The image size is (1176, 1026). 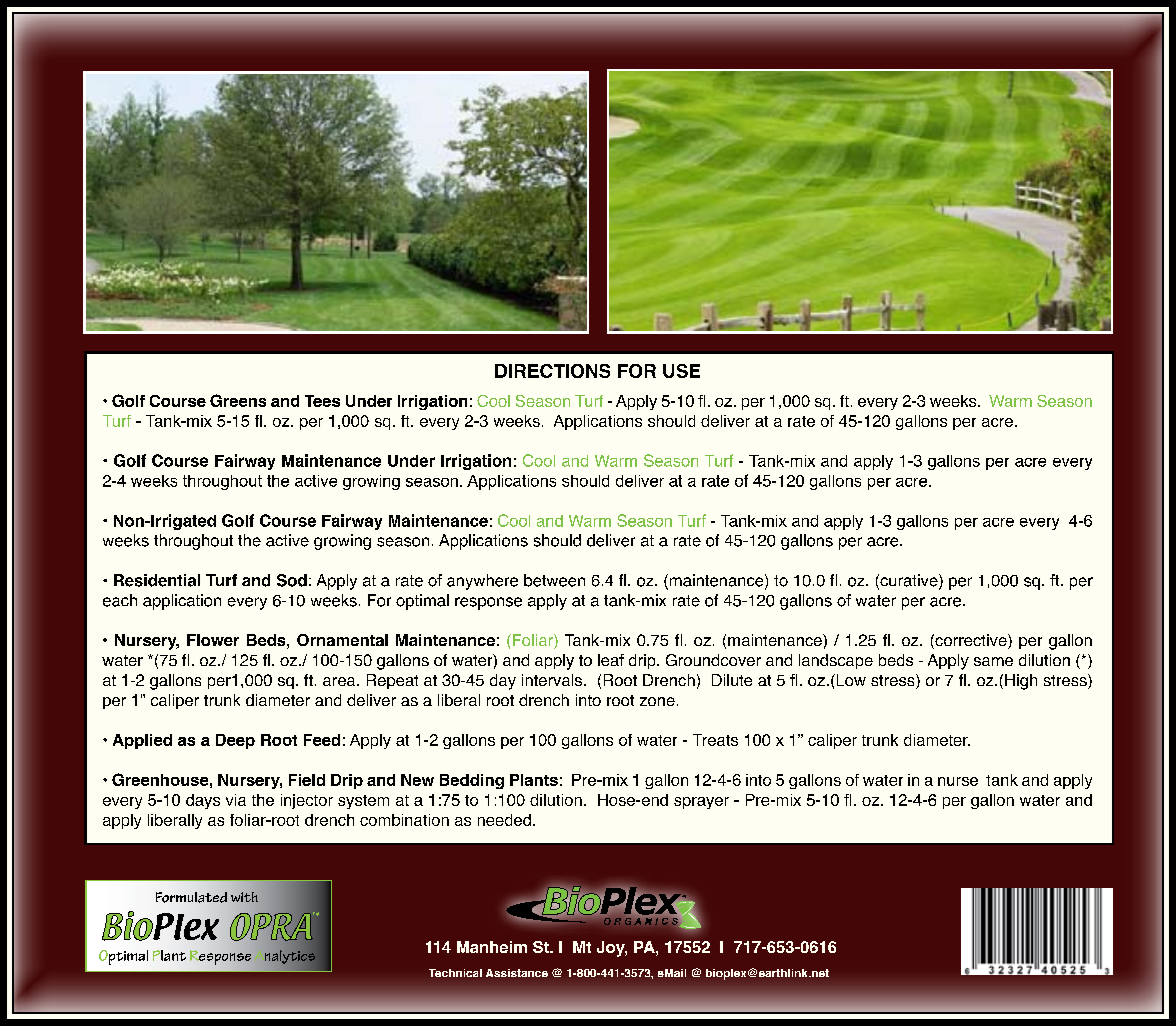 I want to click on Manheim, so click(x=492, y=947).
